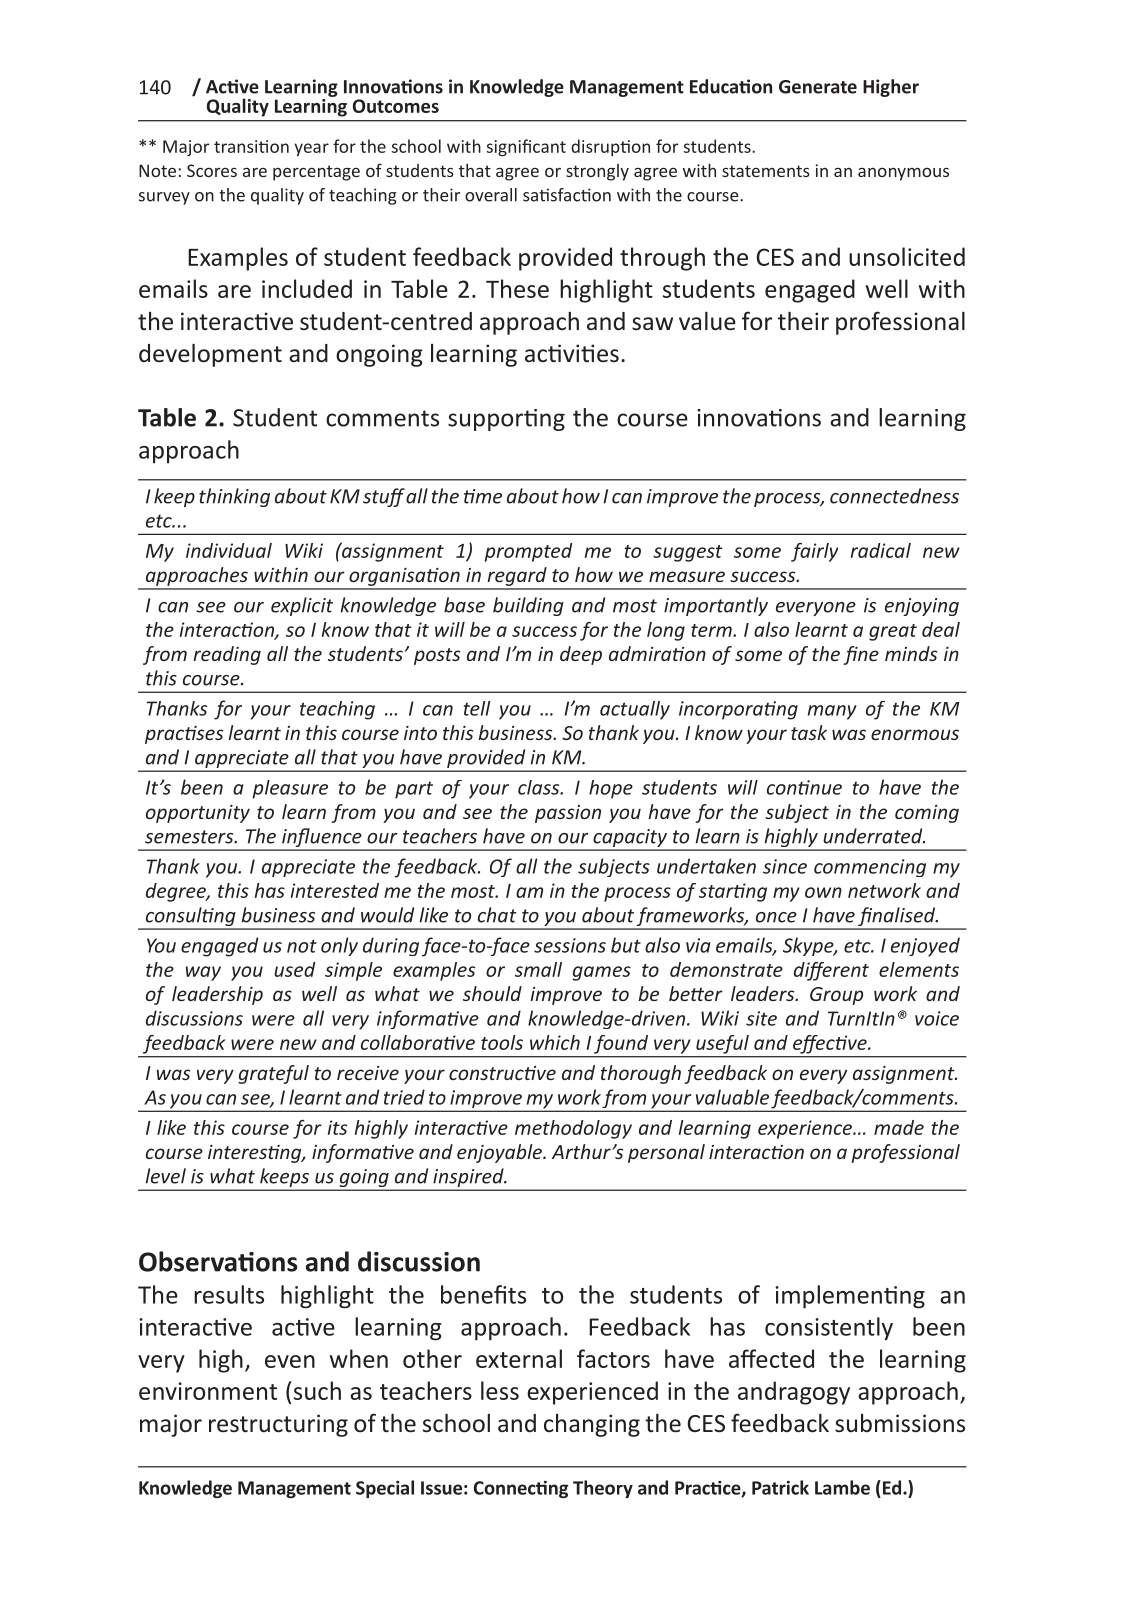  Describe the element at coordinates (814, 552) in the page. I see `fairly` at that location.
